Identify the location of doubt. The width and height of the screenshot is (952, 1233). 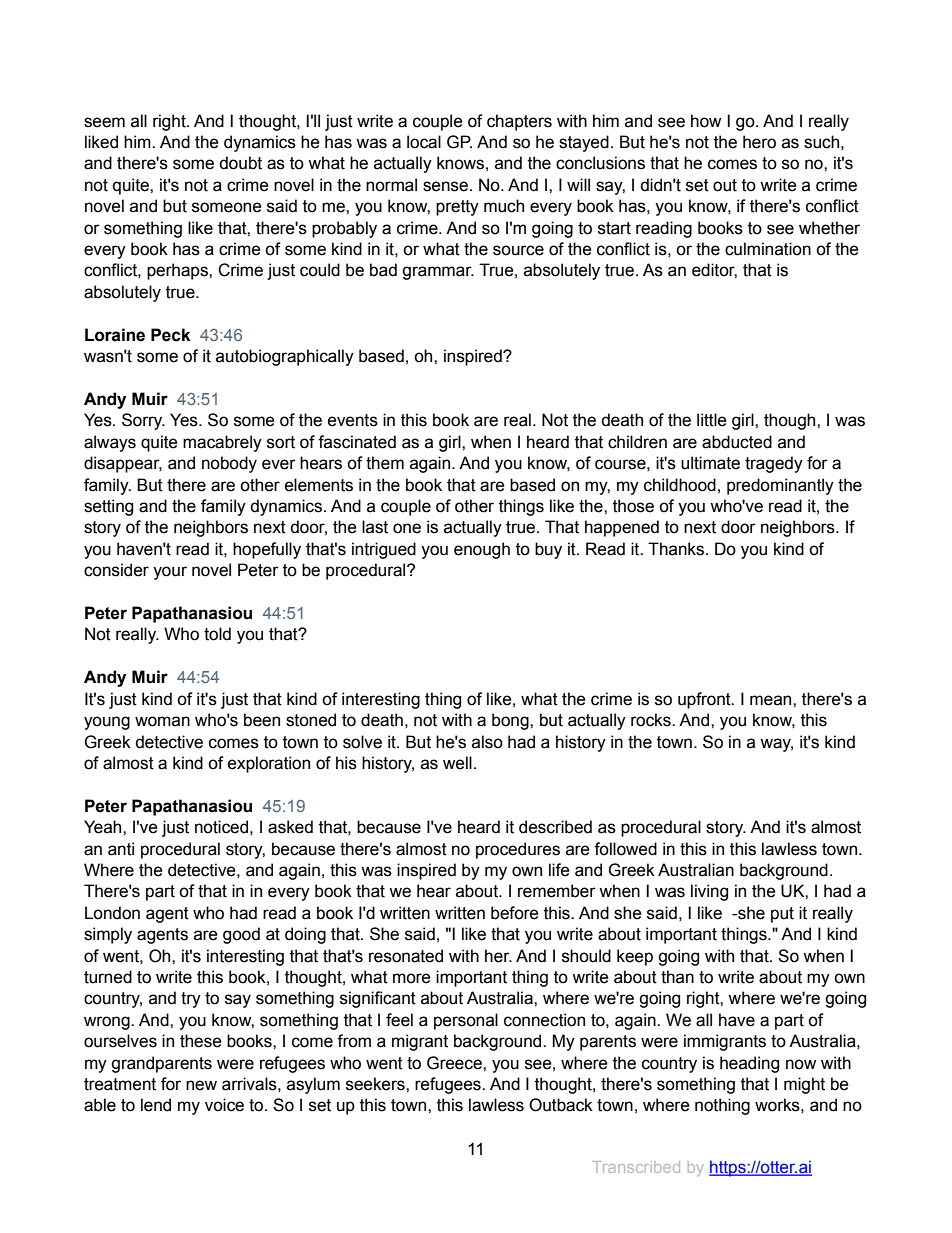
(240, 163).
